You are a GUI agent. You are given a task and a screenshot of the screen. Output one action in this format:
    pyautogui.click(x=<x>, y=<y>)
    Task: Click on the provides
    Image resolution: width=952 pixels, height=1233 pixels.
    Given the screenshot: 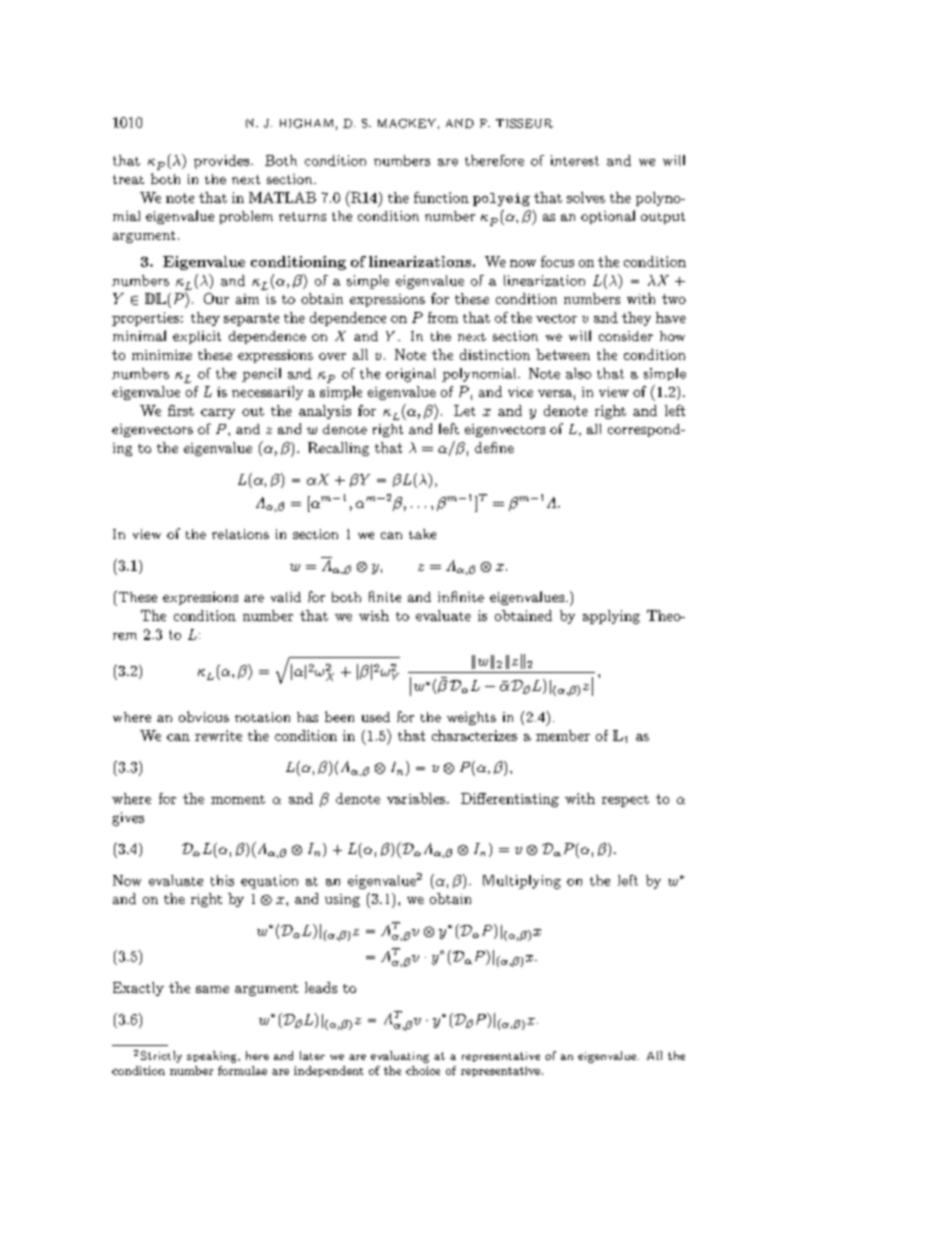 What is the action you would take?
    pyautogui.click(x=223, y=162)
